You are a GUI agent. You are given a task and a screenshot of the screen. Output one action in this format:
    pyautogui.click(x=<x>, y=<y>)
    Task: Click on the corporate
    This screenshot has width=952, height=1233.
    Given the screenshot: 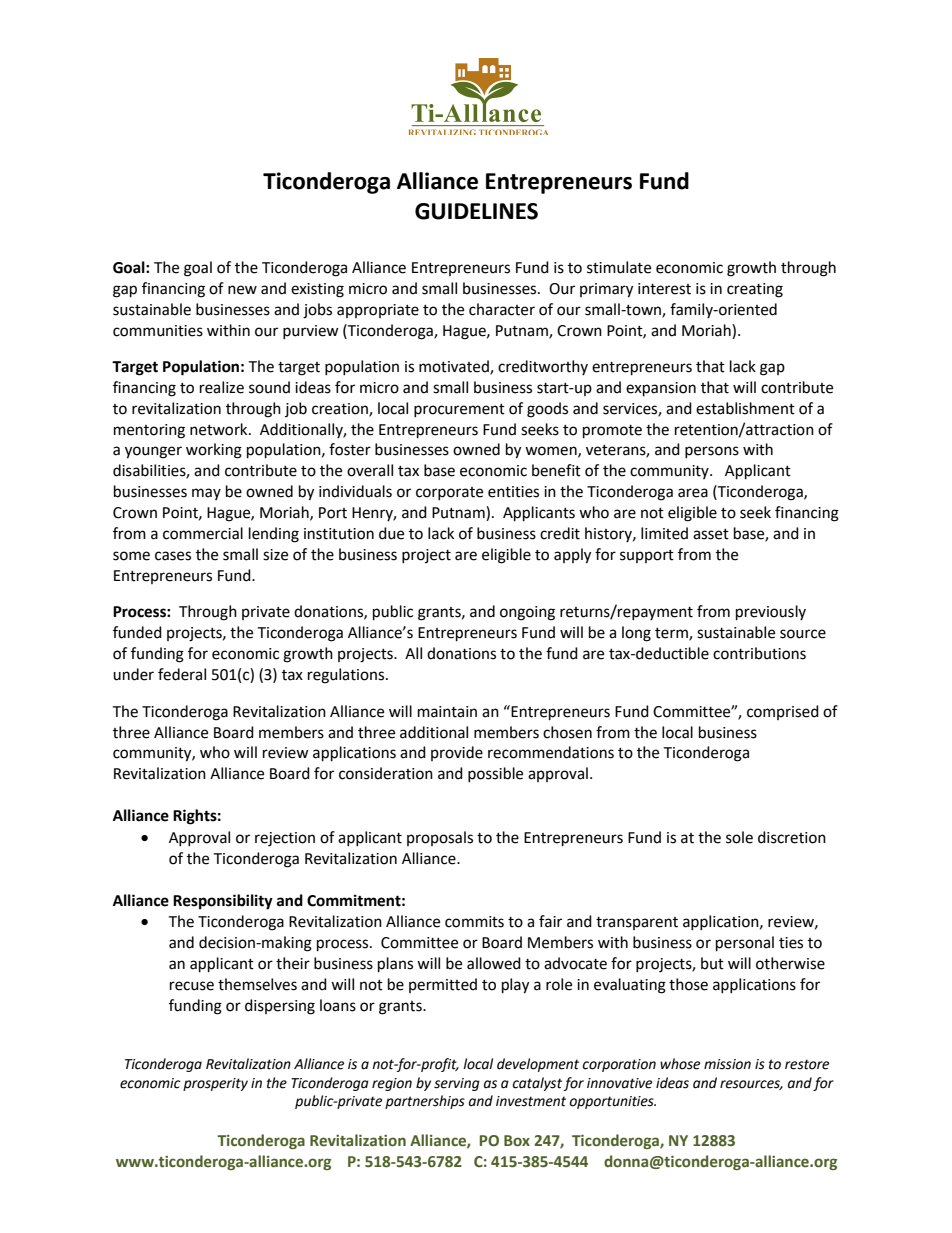 What is the action you would take?
    pyautogui.click(x=449, y=493)
